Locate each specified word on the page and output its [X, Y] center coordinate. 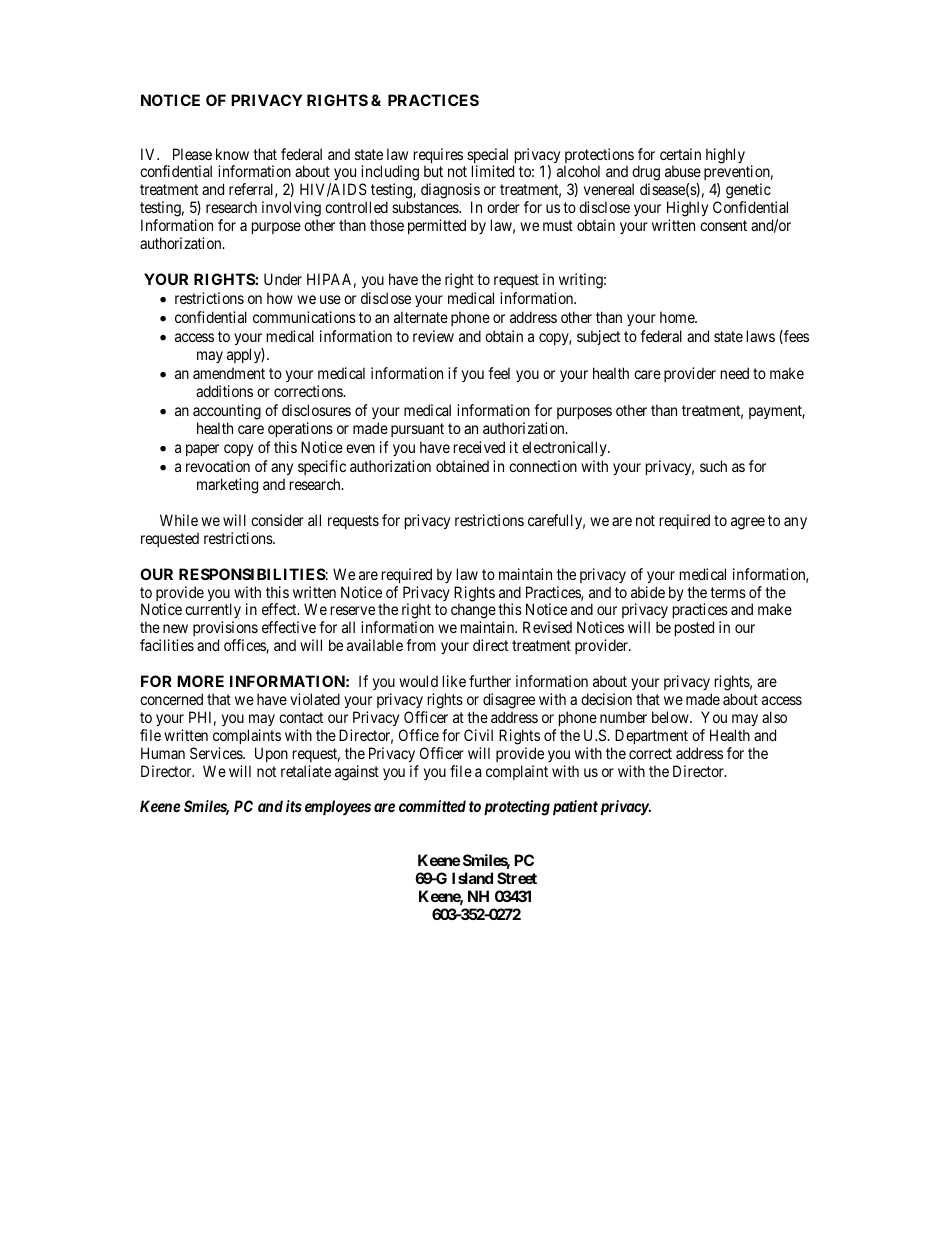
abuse [683, 171]
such [713, 466]
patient [575, 807]
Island [472, 878]
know [232, 154]
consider [277, 520]
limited [493, 171]
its [294, 806]
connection [543, 466]
